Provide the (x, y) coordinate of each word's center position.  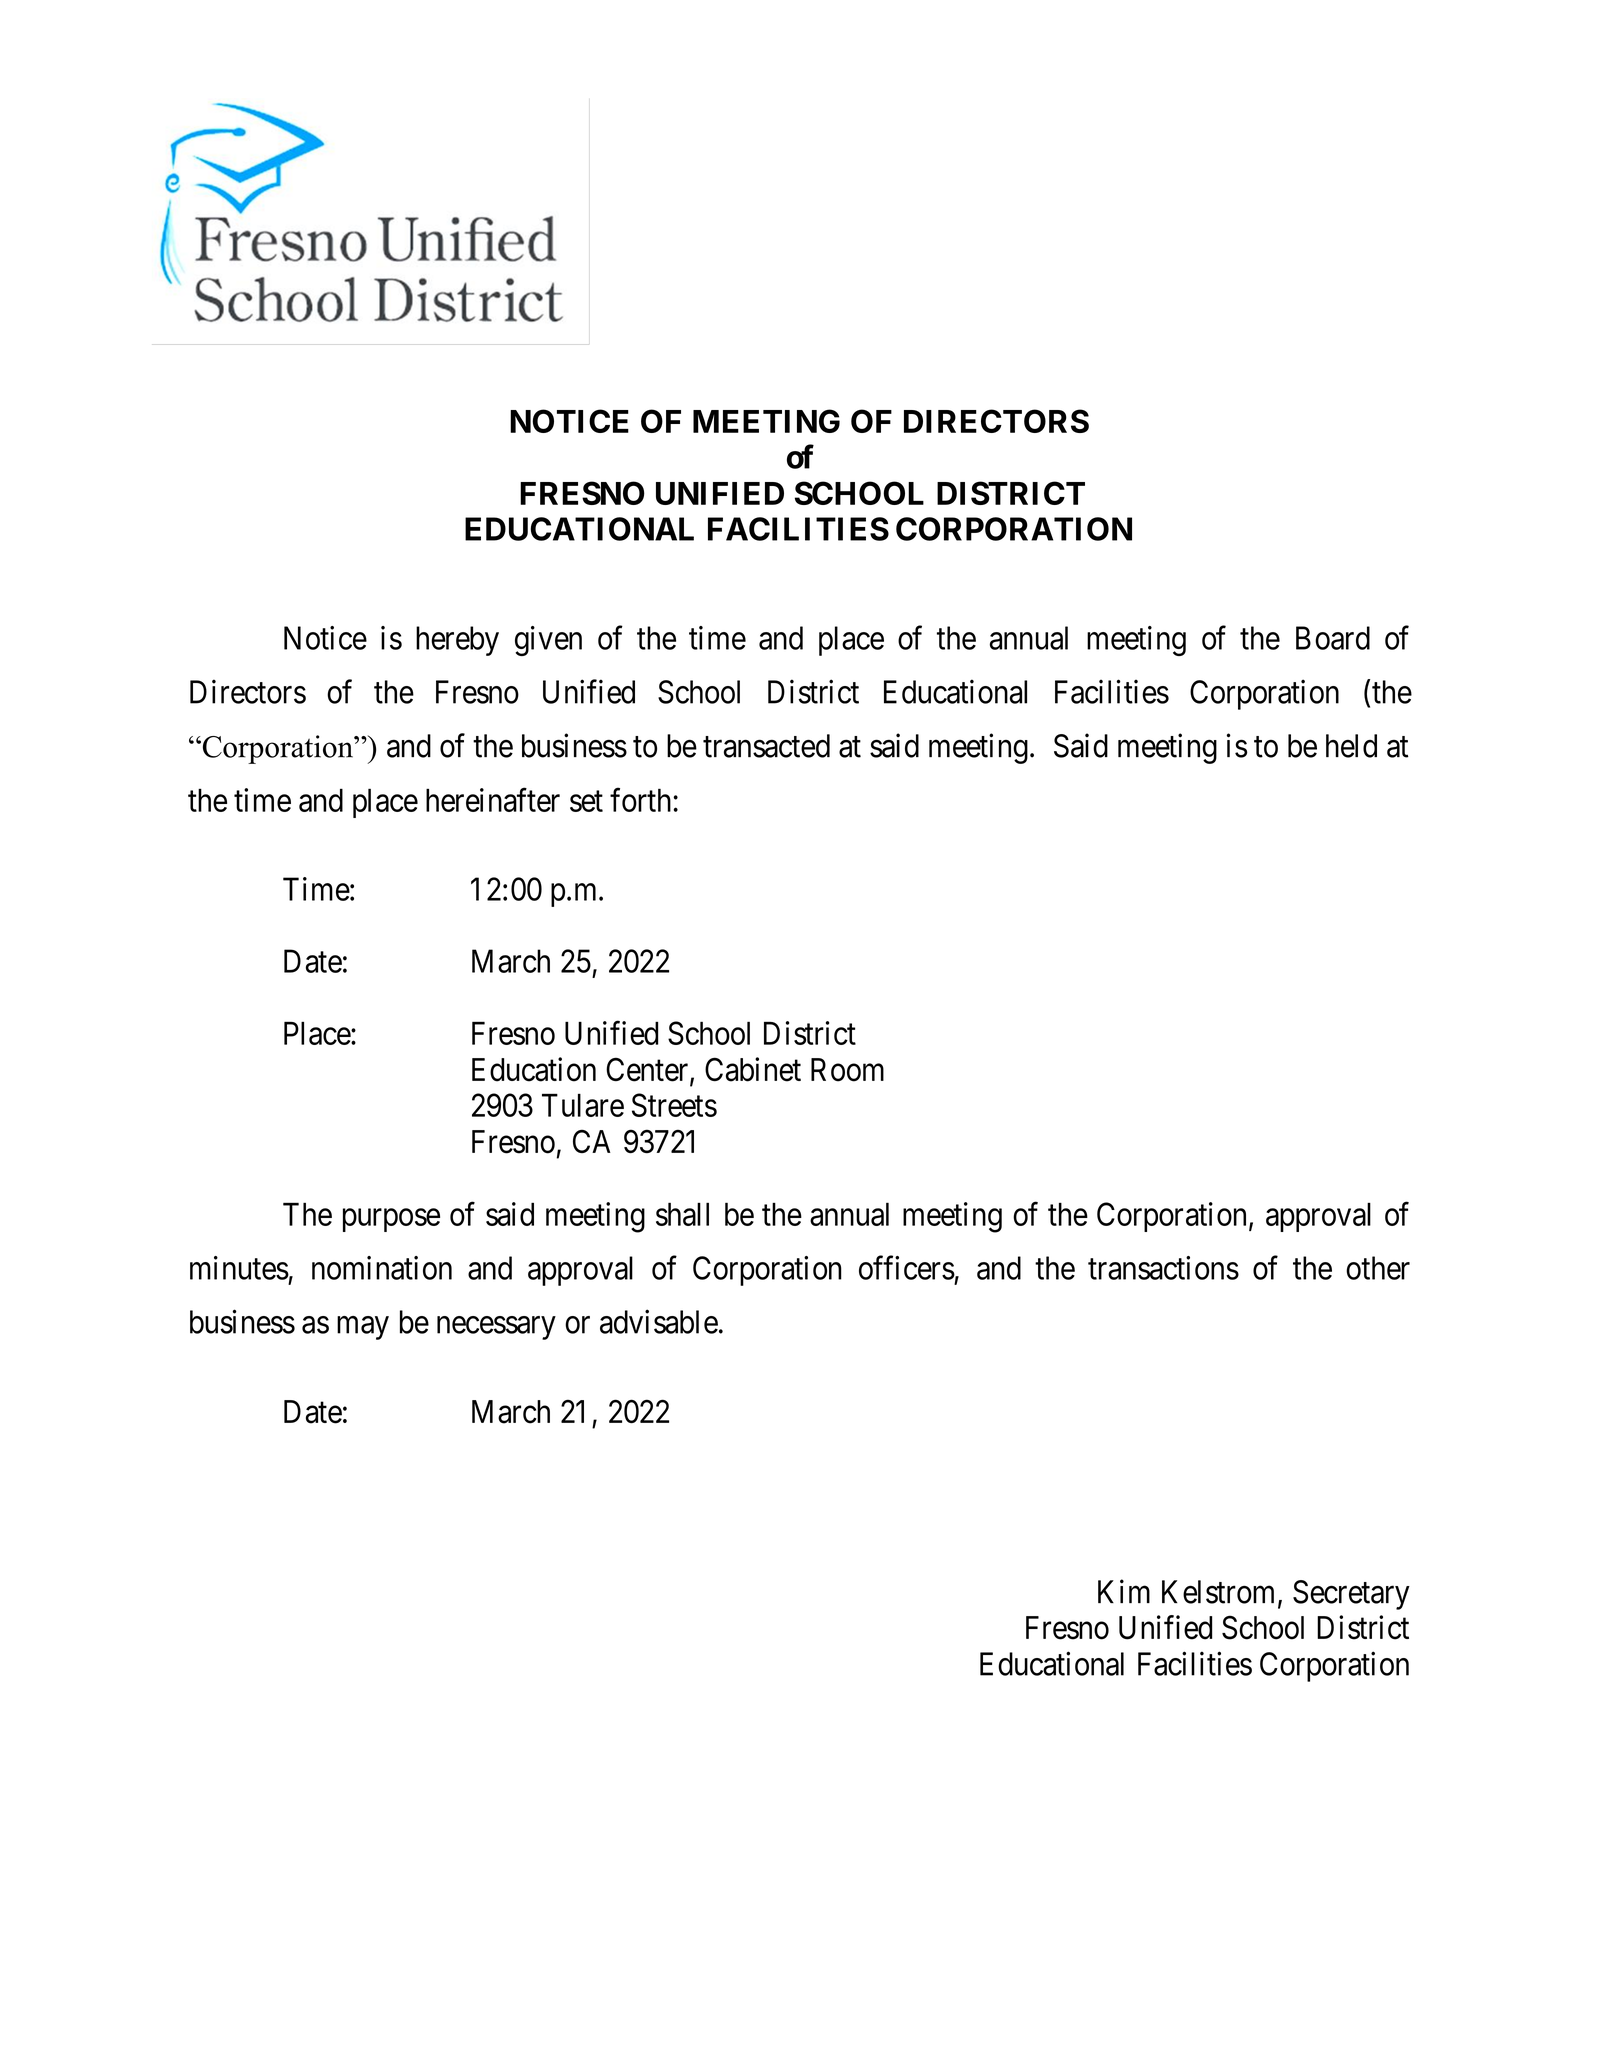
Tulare (583, 1105)
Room (847, 1070)
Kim (1124, 1591)
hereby (457, 641)
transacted (766, 746)
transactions (1163, 1268)
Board (1333, 638)
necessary (496, 1328)
